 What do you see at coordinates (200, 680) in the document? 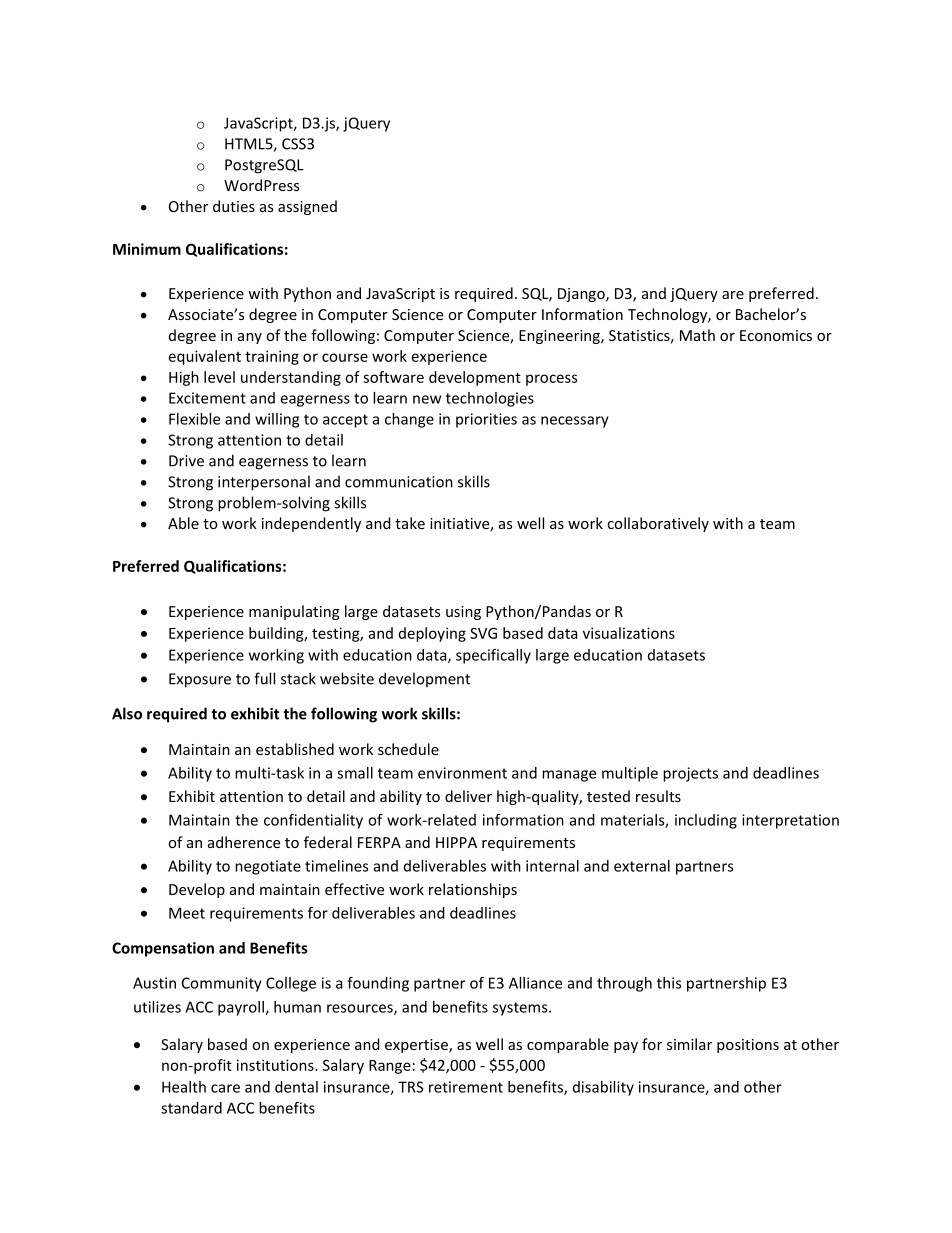
I see `Exposure` at bounding box center [200, 680].
